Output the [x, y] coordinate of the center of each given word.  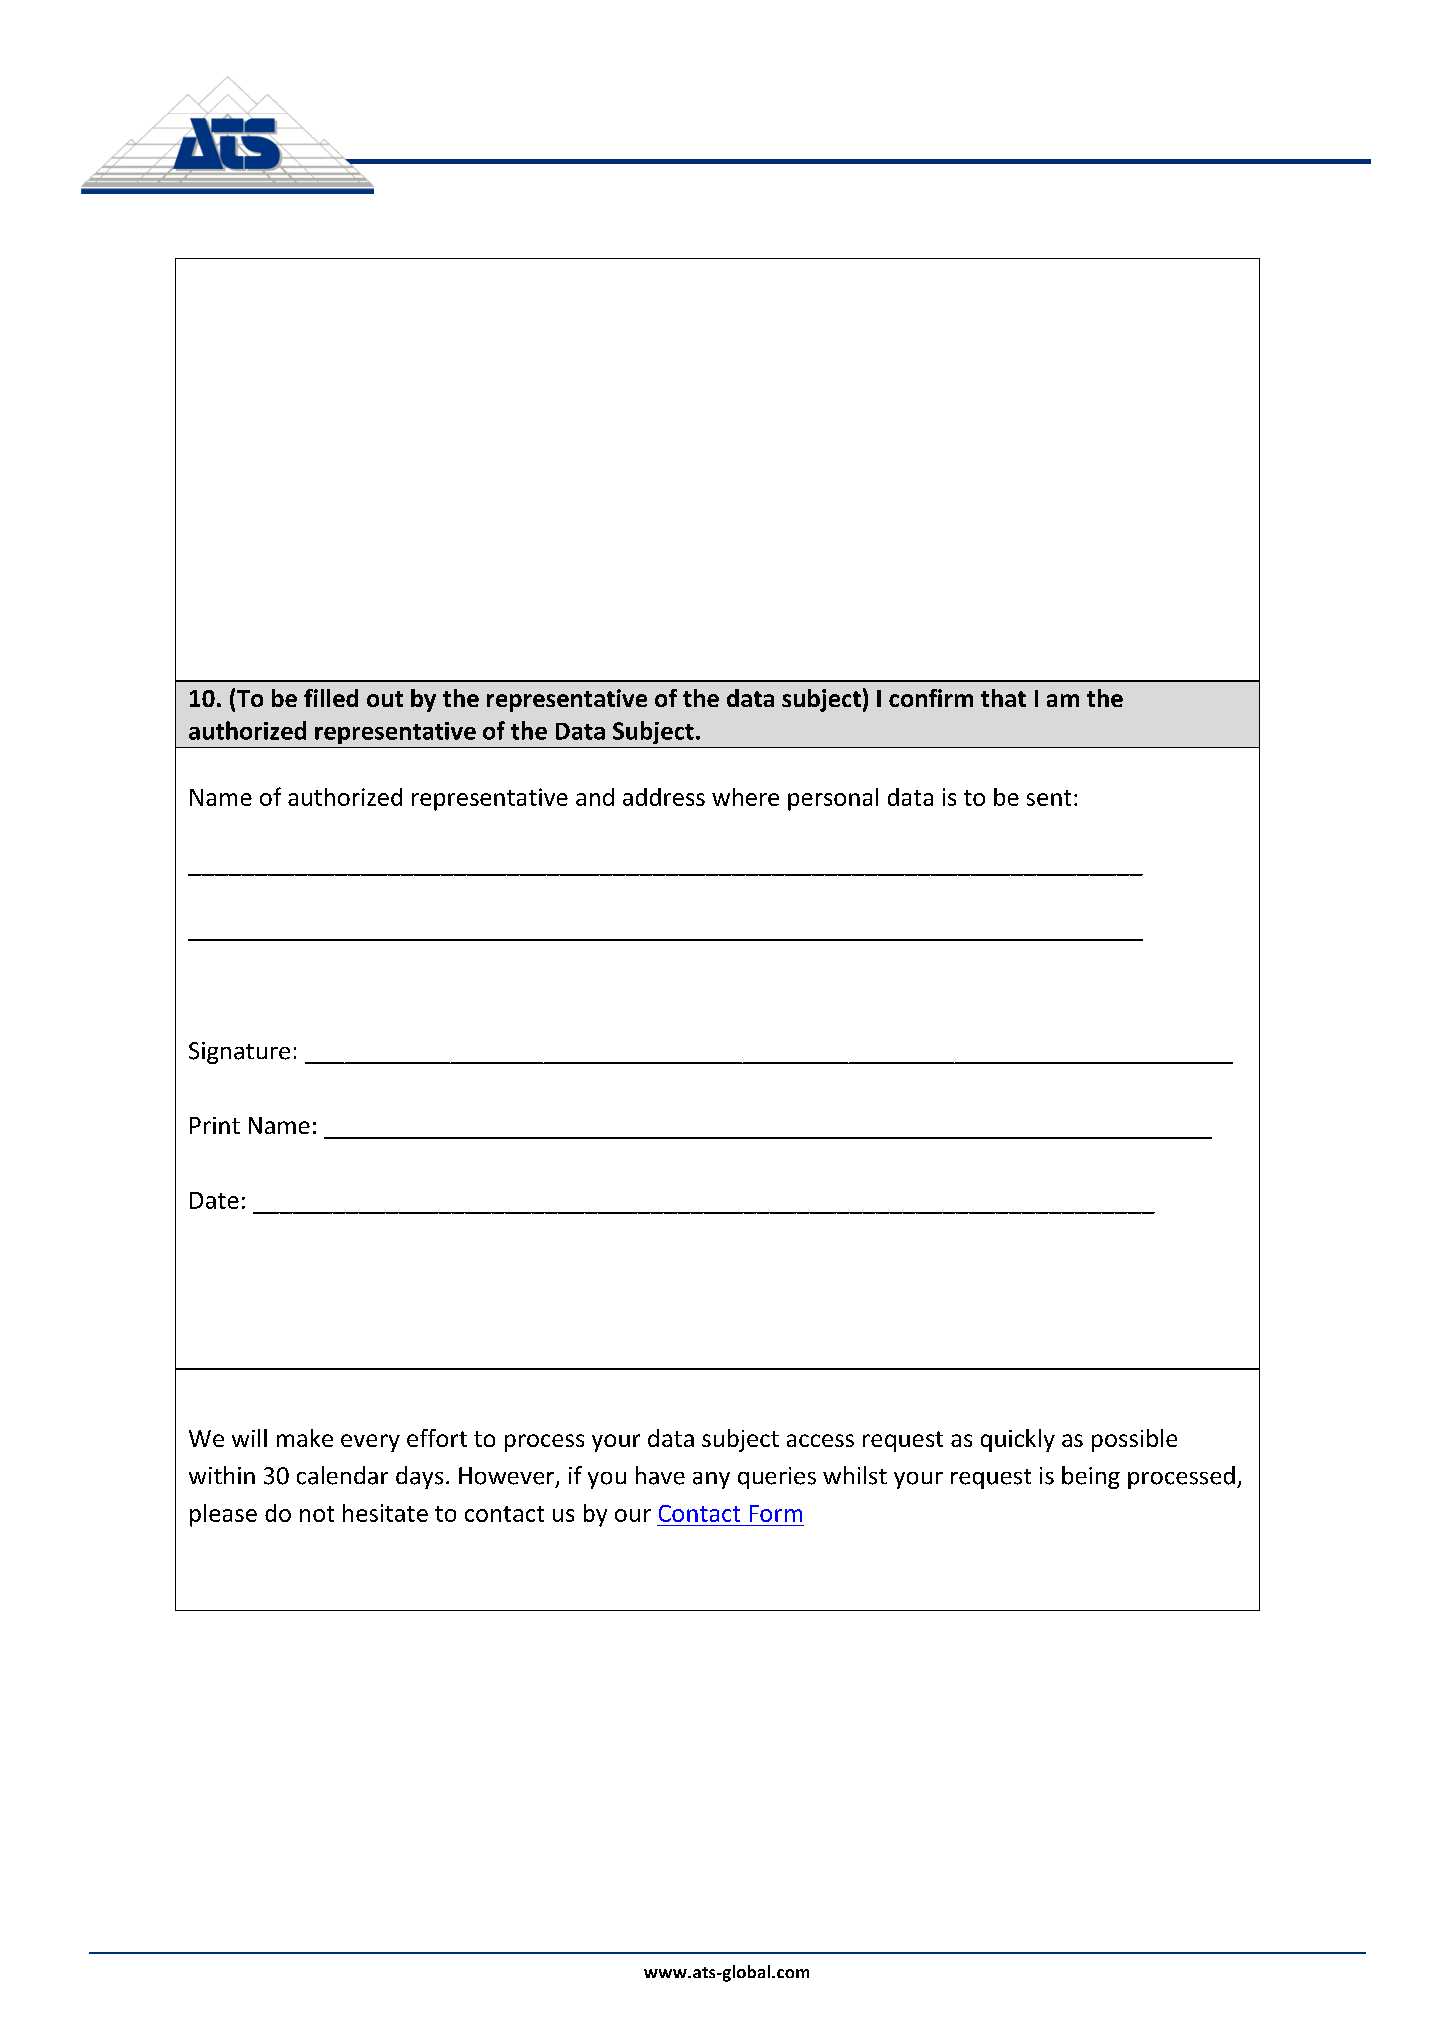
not [317, 1514]
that [1003, 698]
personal [833, 799]
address [664, 797]
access [820, 1440]
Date [214, 1200]
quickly [1018, 1440]
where [745, 797]
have [660, 1475]
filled [331, 698]
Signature [239, 1053]
